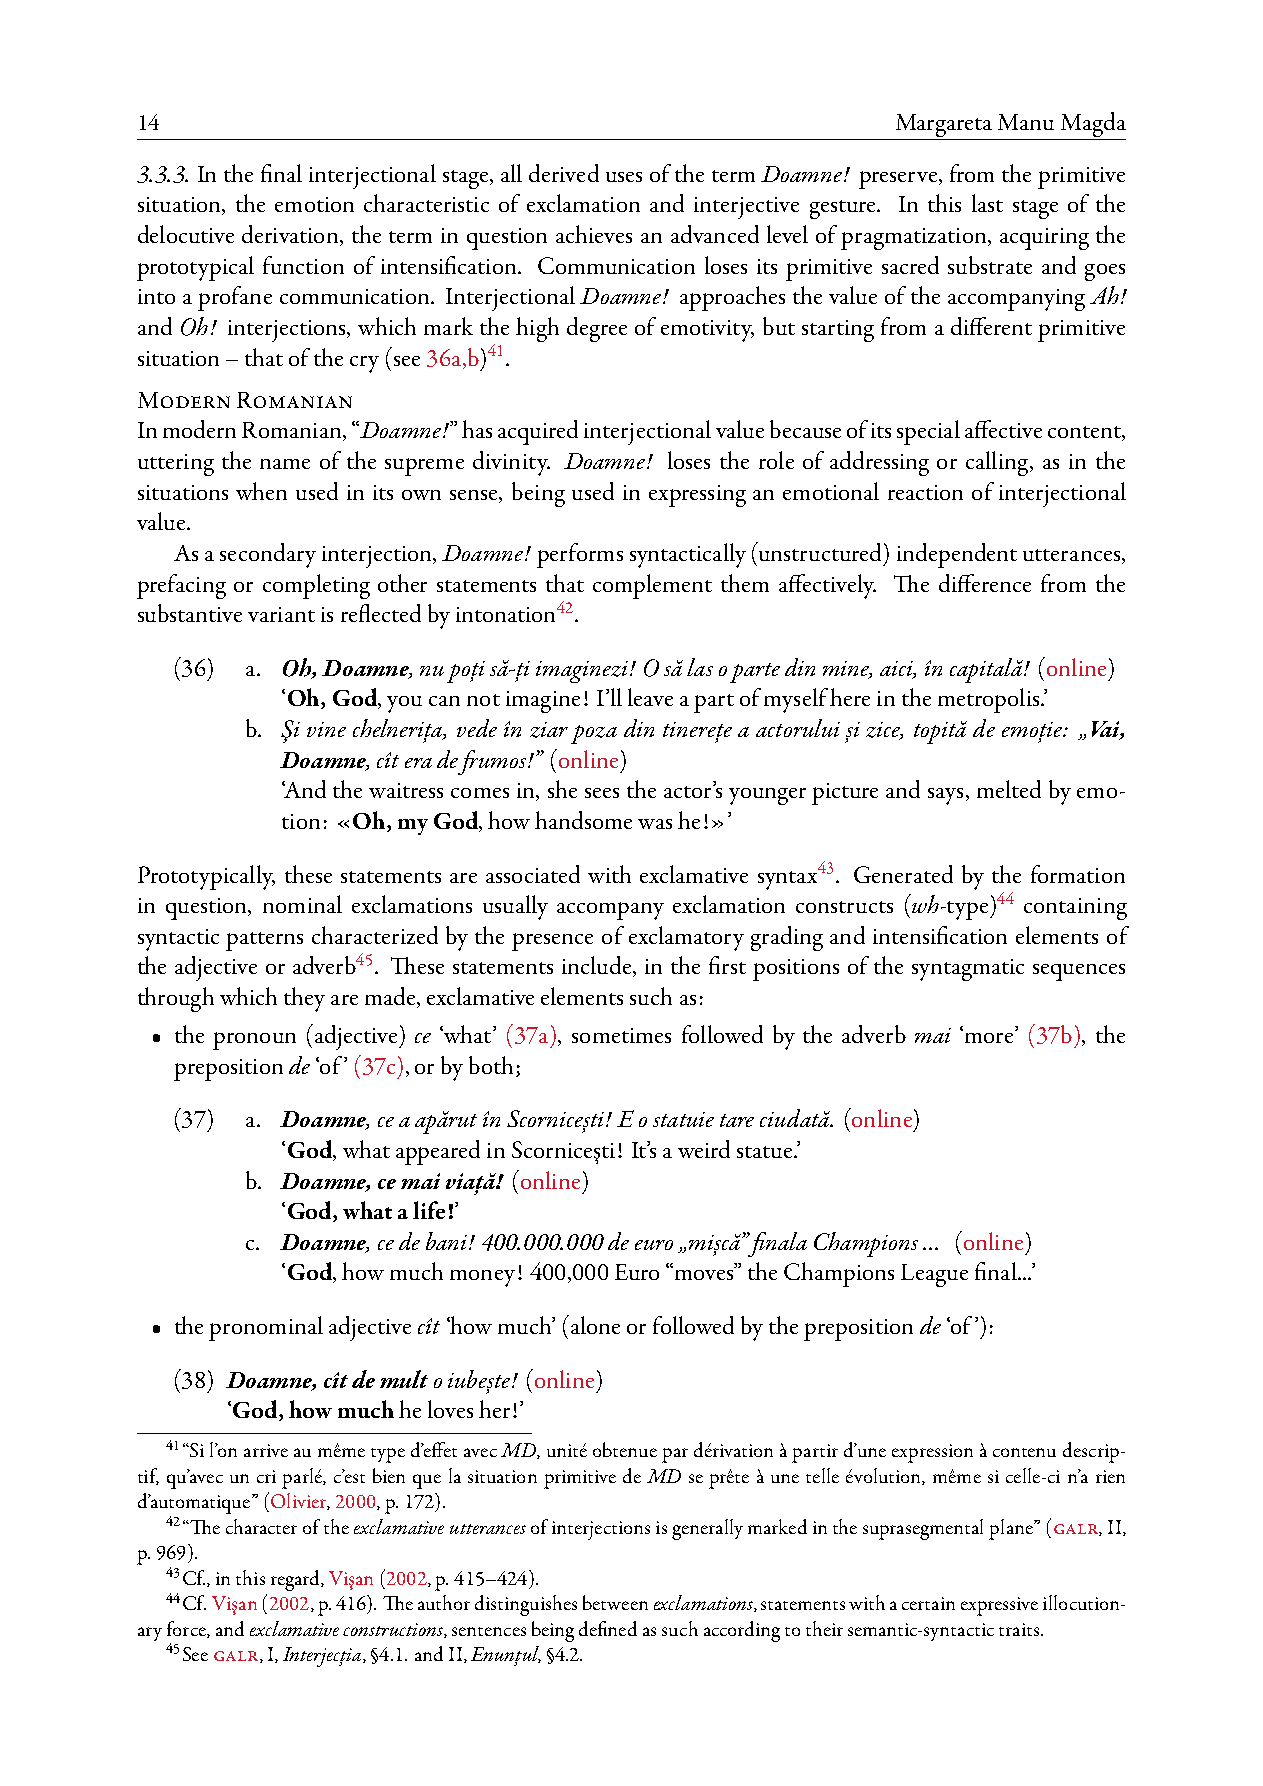  What do you see at coordinates (704, 1149) in the screenshot?
I see `weird` at bounding box center [704, 1149].
